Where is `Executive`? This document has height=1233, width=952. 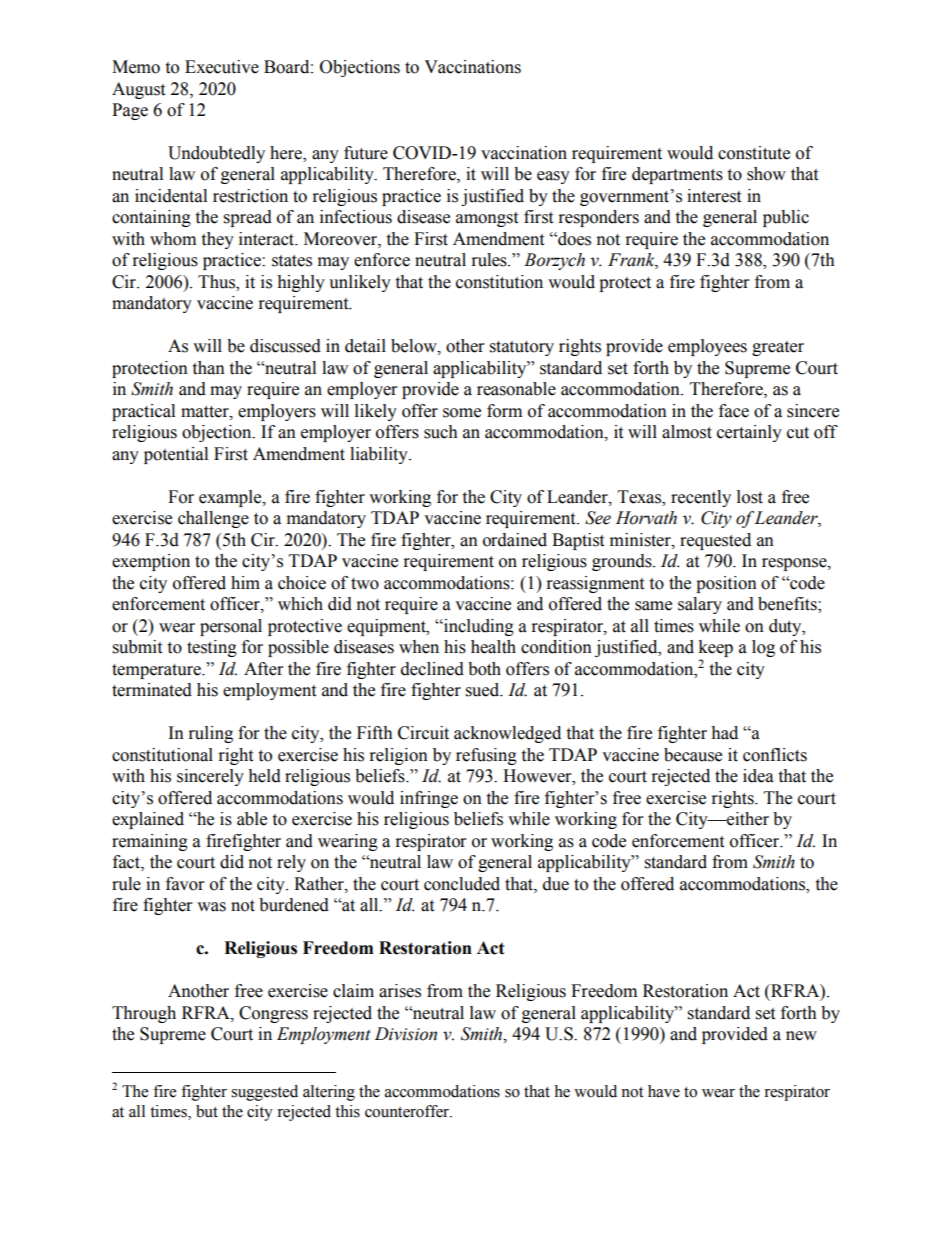
Executive is located at coordinates (222, 67).
